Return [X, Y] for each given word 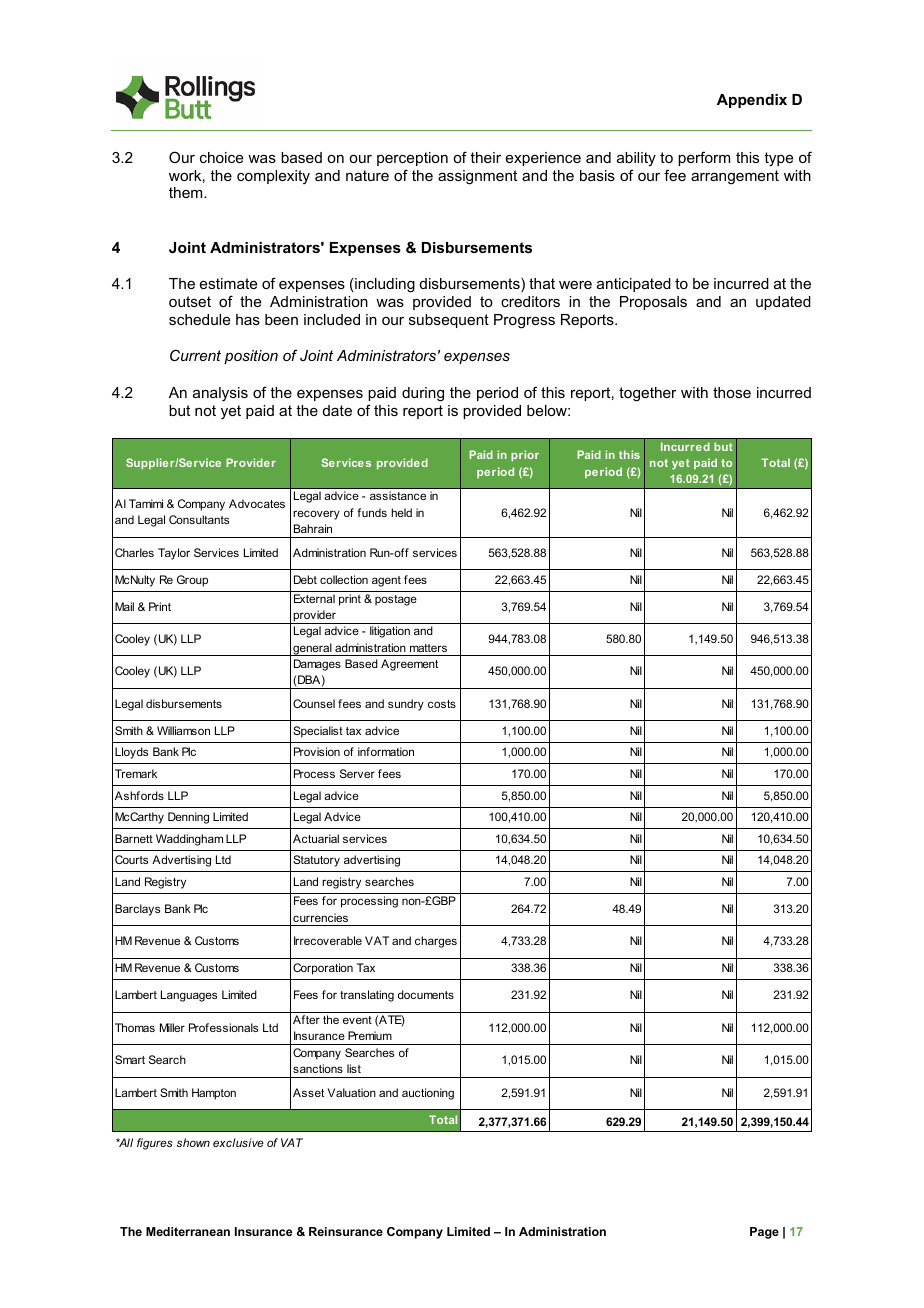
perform [704, 158]
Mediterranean [188, 1231]
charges [436, 942]
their [485, 157]
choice [221, 157]
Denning [188, 818]
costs [442, 704]
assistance [398, 495]
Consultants [199, 519]
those [732, 392]
